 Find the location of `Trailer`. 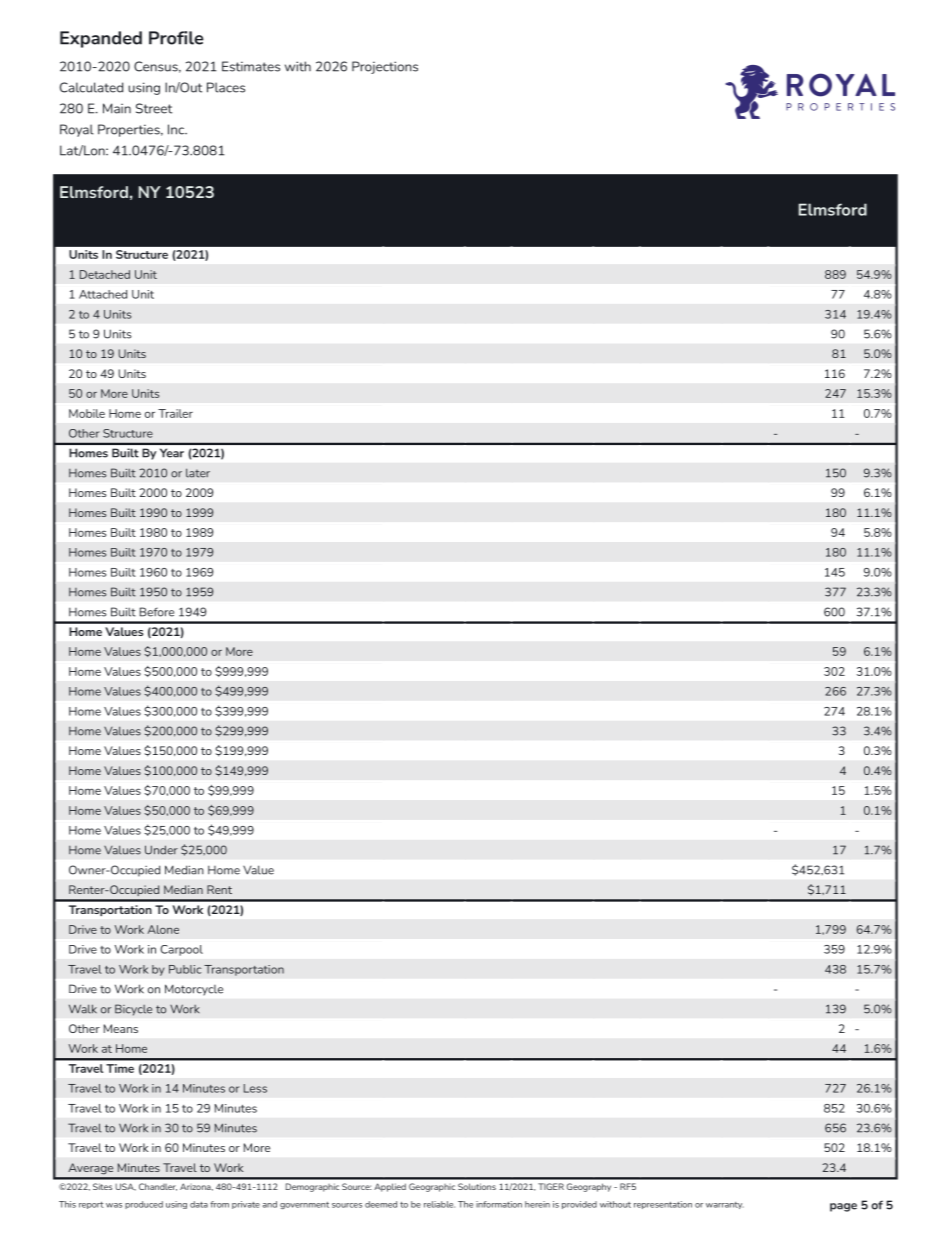

Trailer is located at coordinates (175, 413).
